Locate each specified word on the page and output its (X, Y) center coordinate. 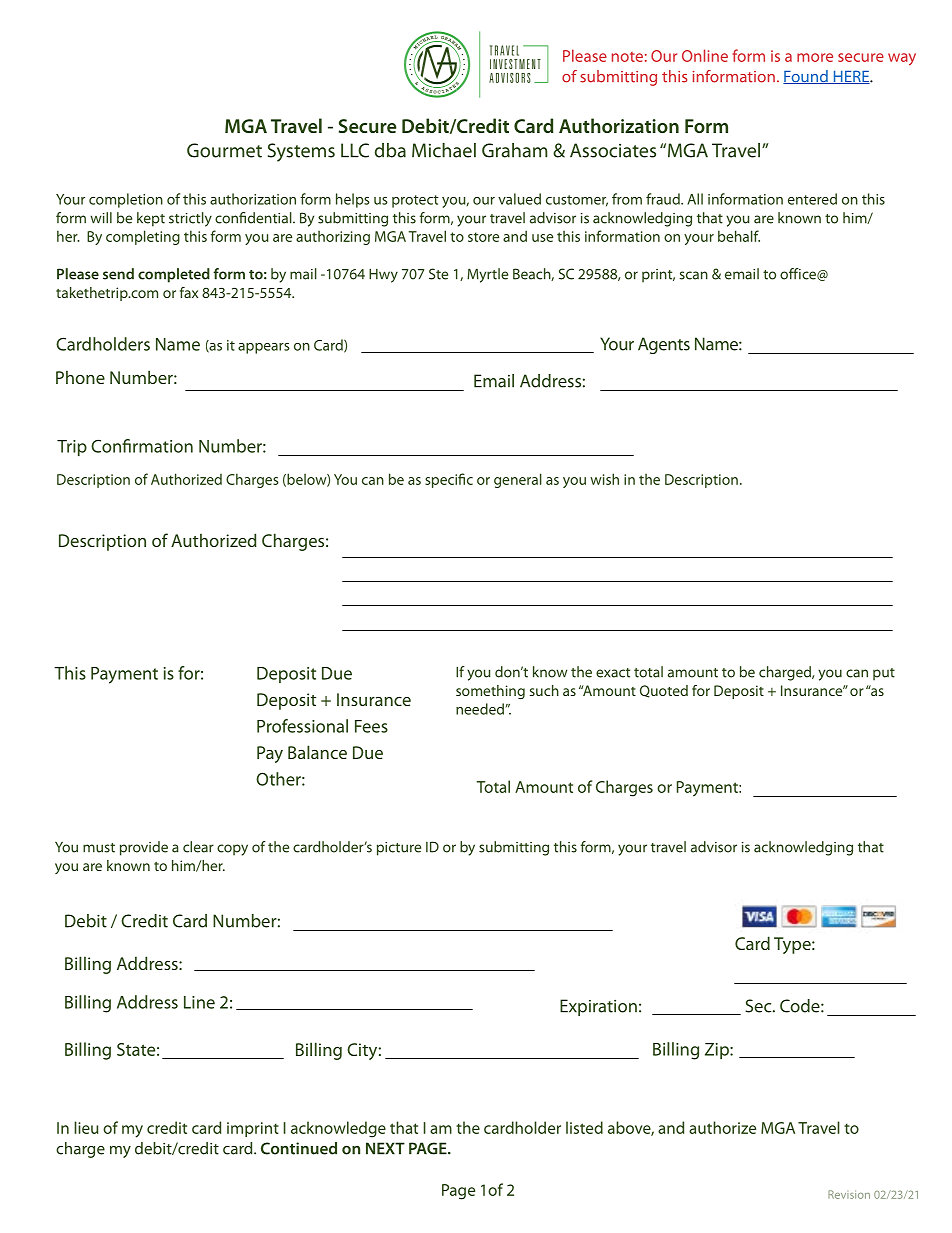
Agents (664, 345)
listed (584, 1127)
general (518, 480)
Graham (514, 150)
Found (806, 77)
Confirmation (142, 446)
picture (399, 849)
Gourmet (224, 150)
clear (198, 847)
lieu (86, 1127)
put (884, 674)
